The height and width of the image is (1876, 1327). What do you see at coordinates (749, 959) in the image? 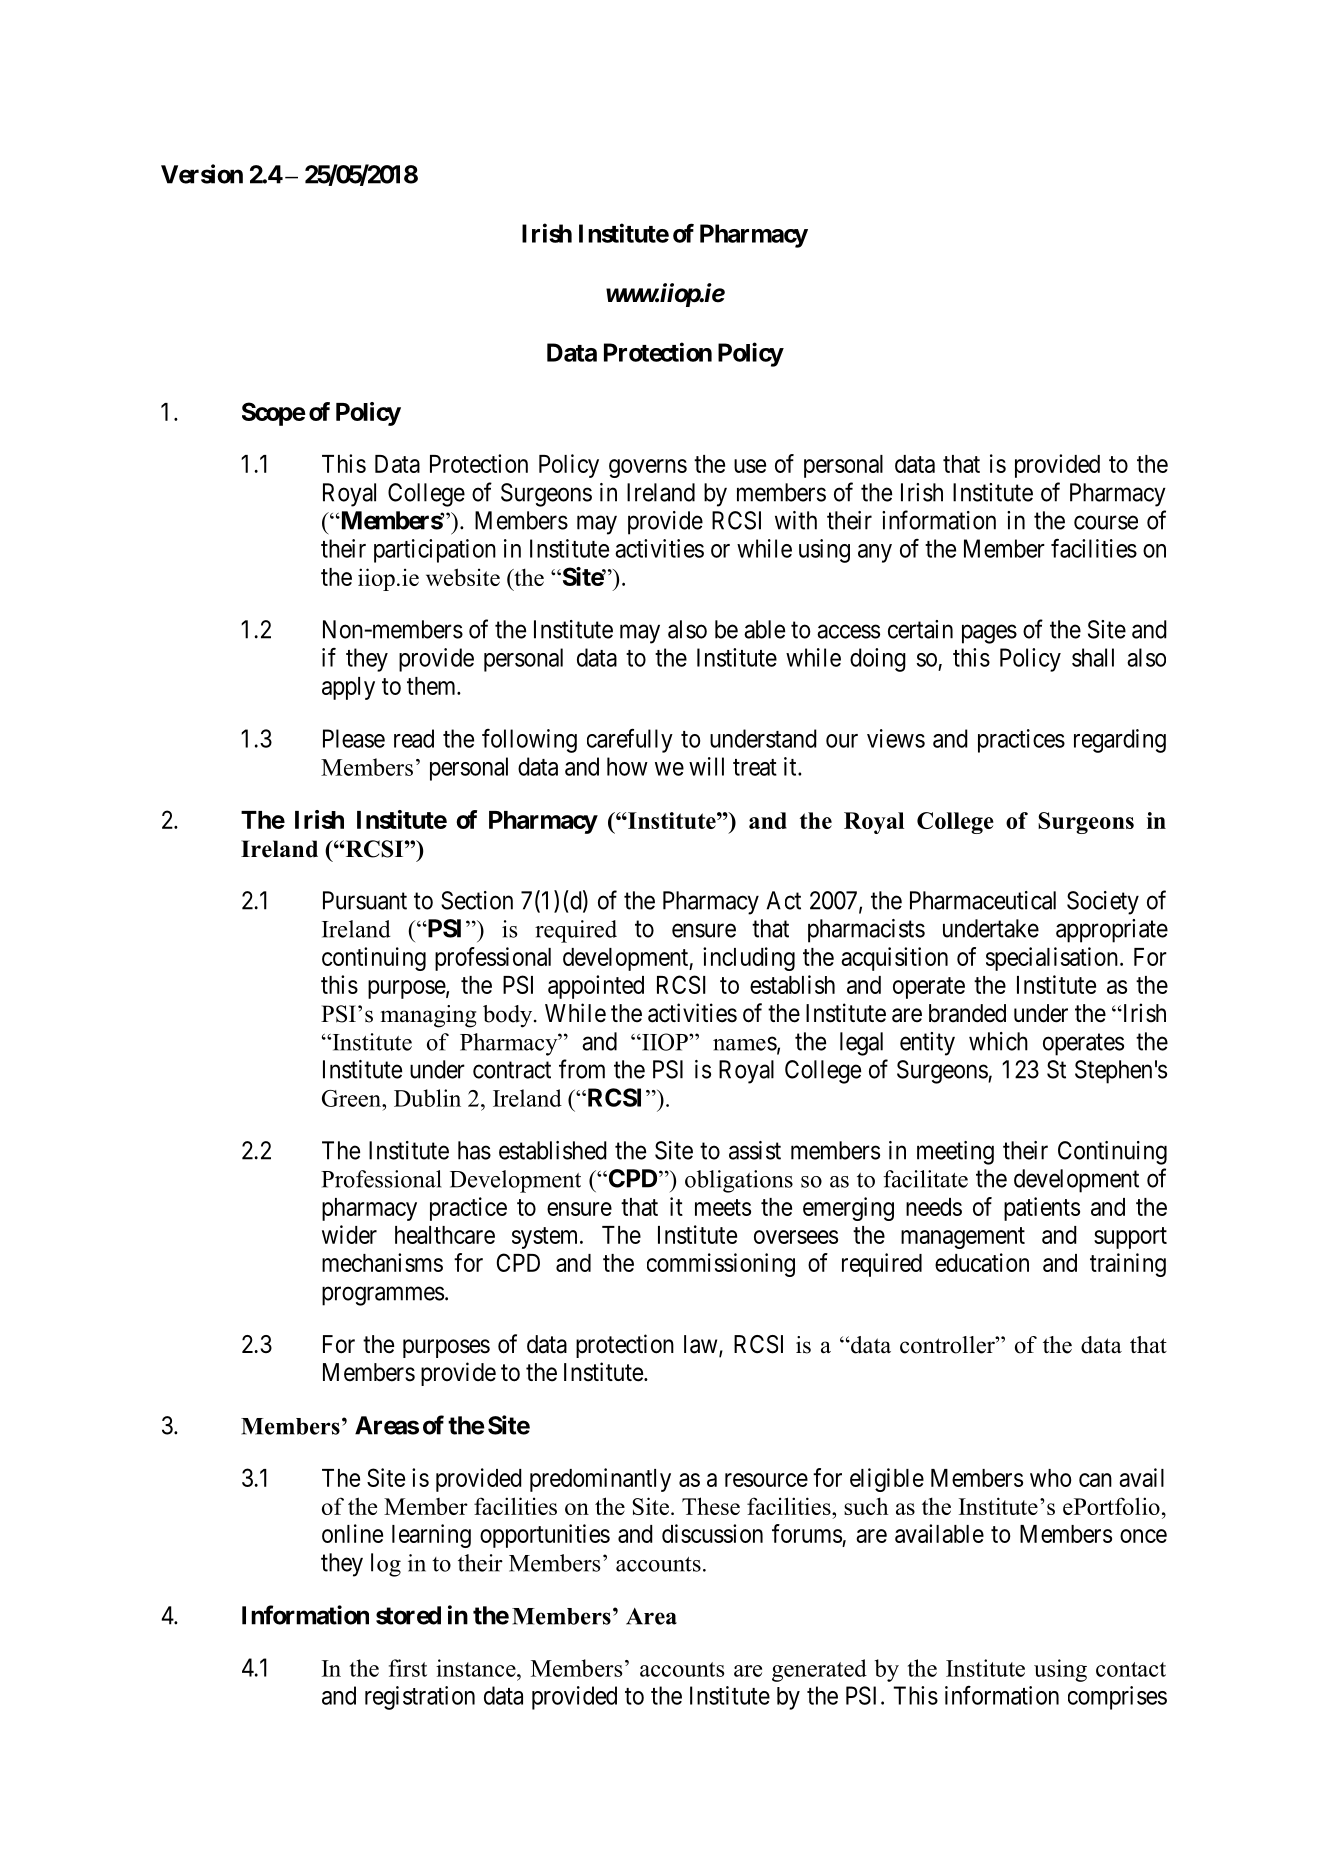
I see `including` at bounding box center [749, 959].
